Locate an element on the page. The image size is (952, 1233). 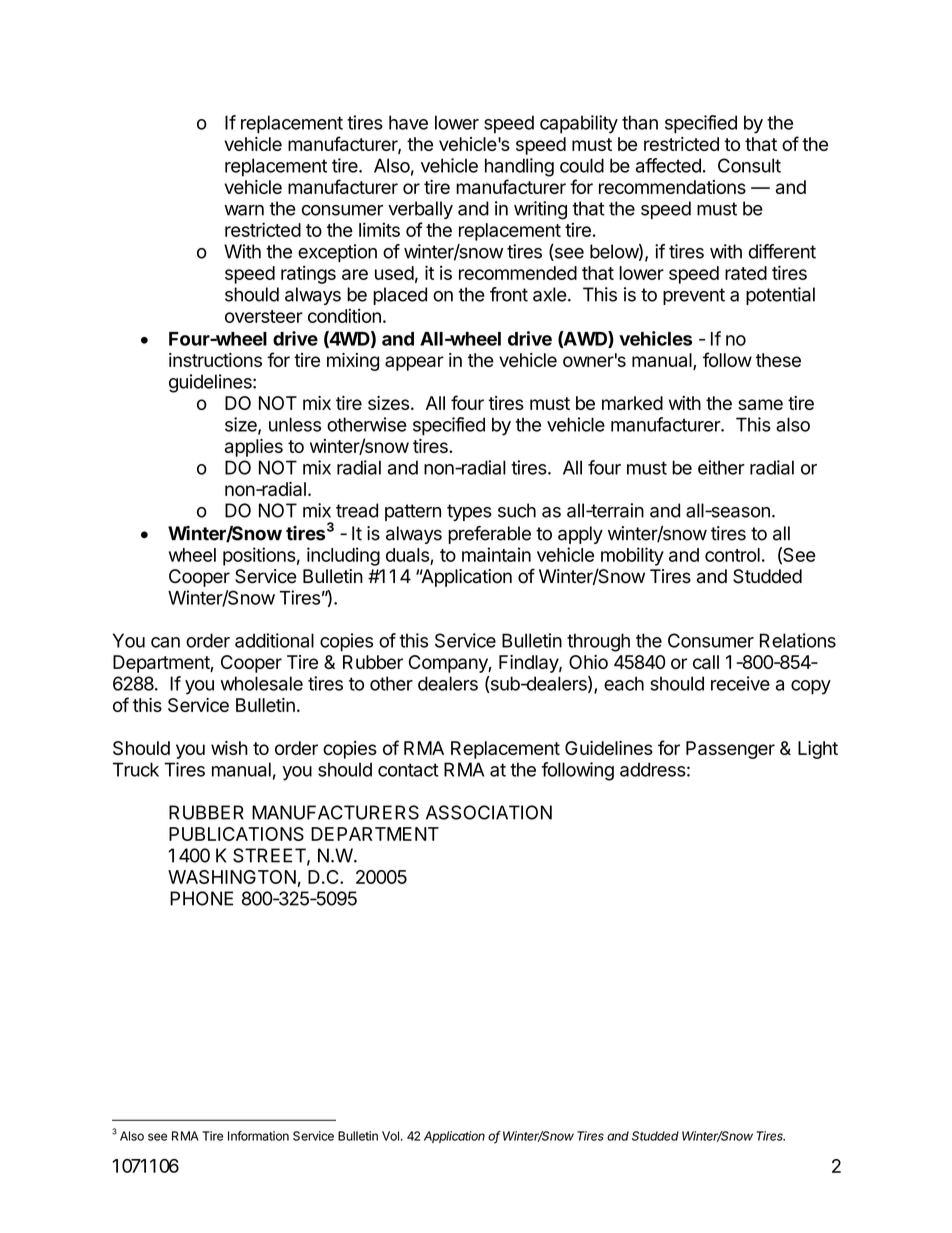
handling is located at coordinates (519, 167).
